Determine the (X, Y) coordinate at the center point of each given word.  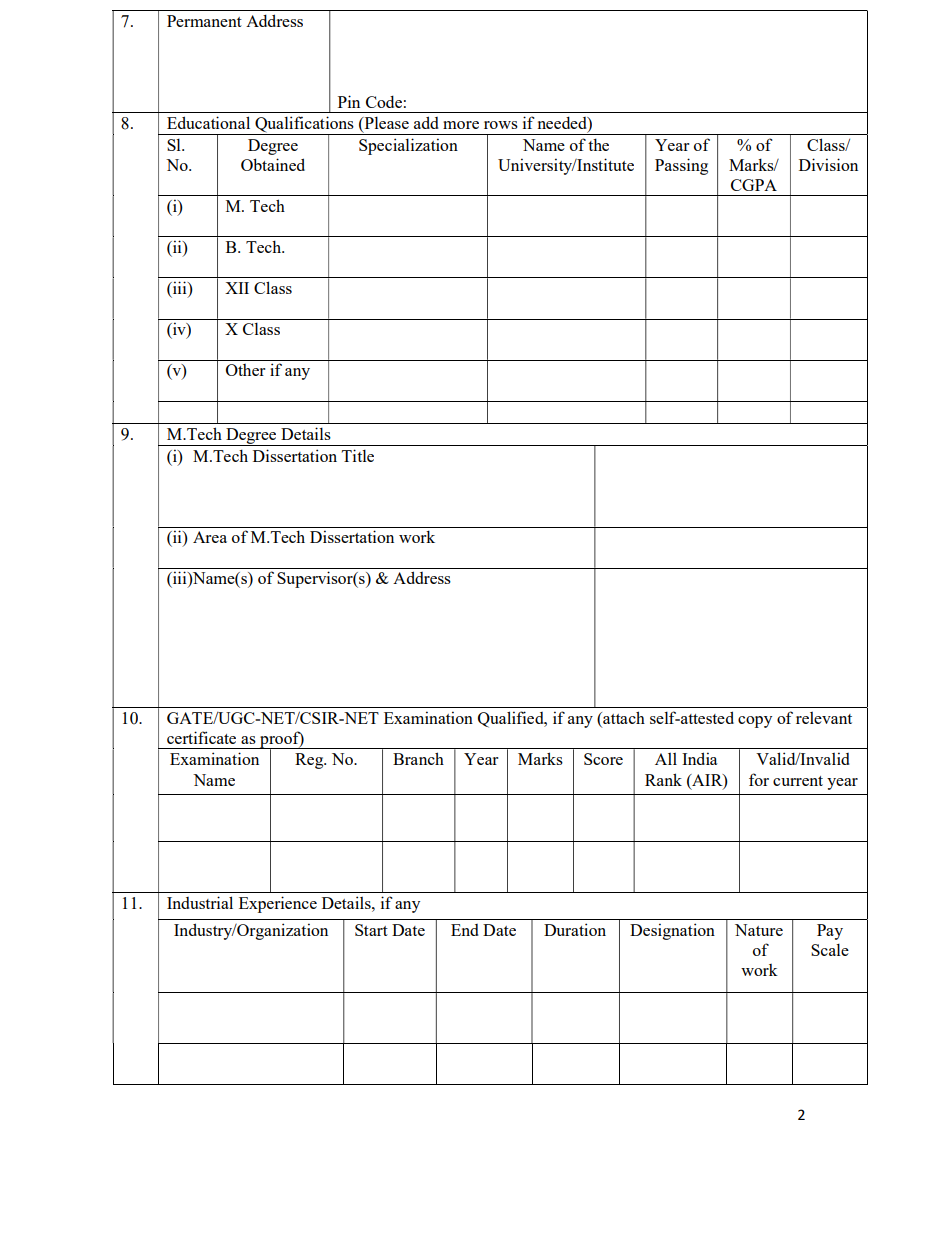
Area (210, 537)
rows (501, 125)
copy (755, 722)
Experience (278, 904)
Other (245, 370)
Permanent (204, 21)
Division (828, 164)
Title (358, 455)
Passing (681, 166)
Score (603, 759)
